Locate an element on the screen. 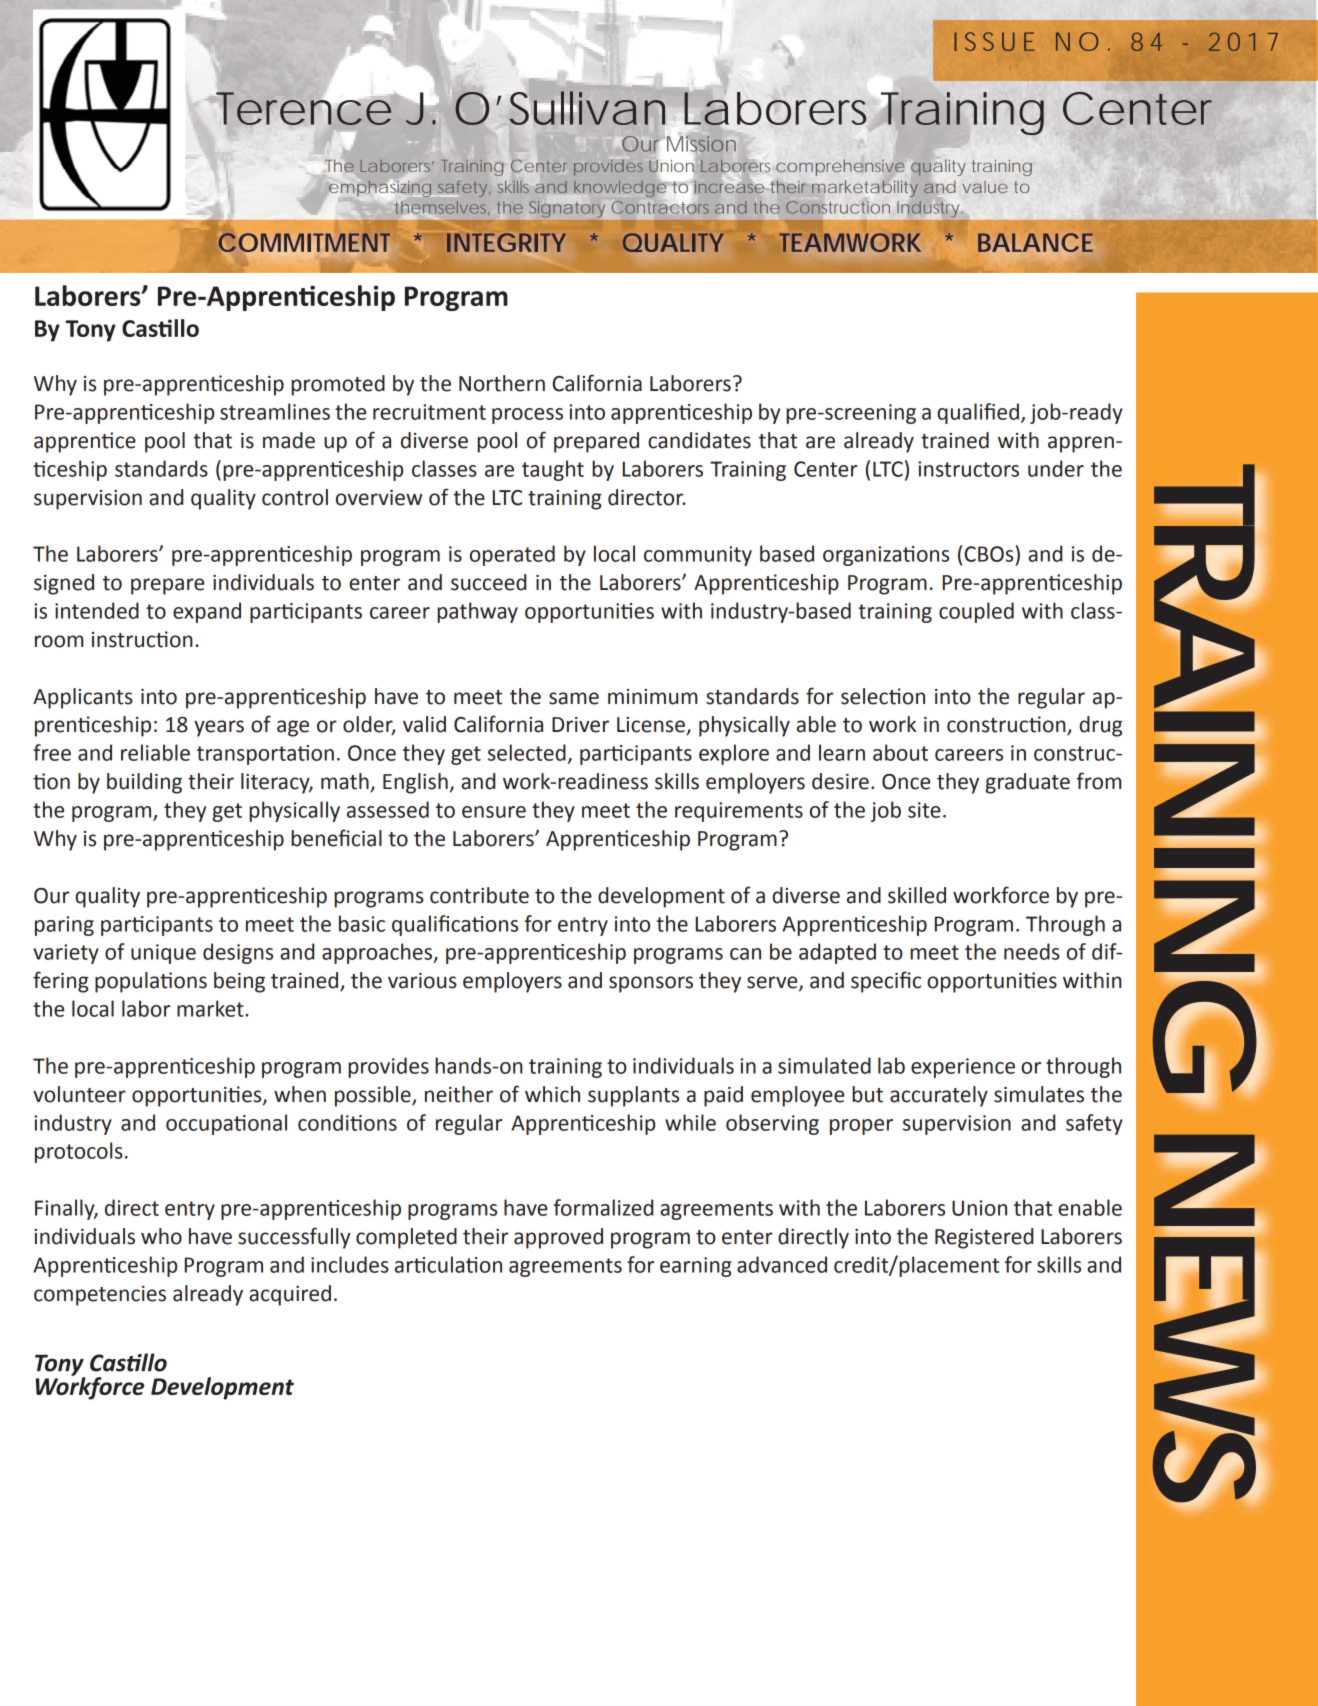 This screenshot has height=1706, width=1318. under is located at coordinates (1056, 468).
